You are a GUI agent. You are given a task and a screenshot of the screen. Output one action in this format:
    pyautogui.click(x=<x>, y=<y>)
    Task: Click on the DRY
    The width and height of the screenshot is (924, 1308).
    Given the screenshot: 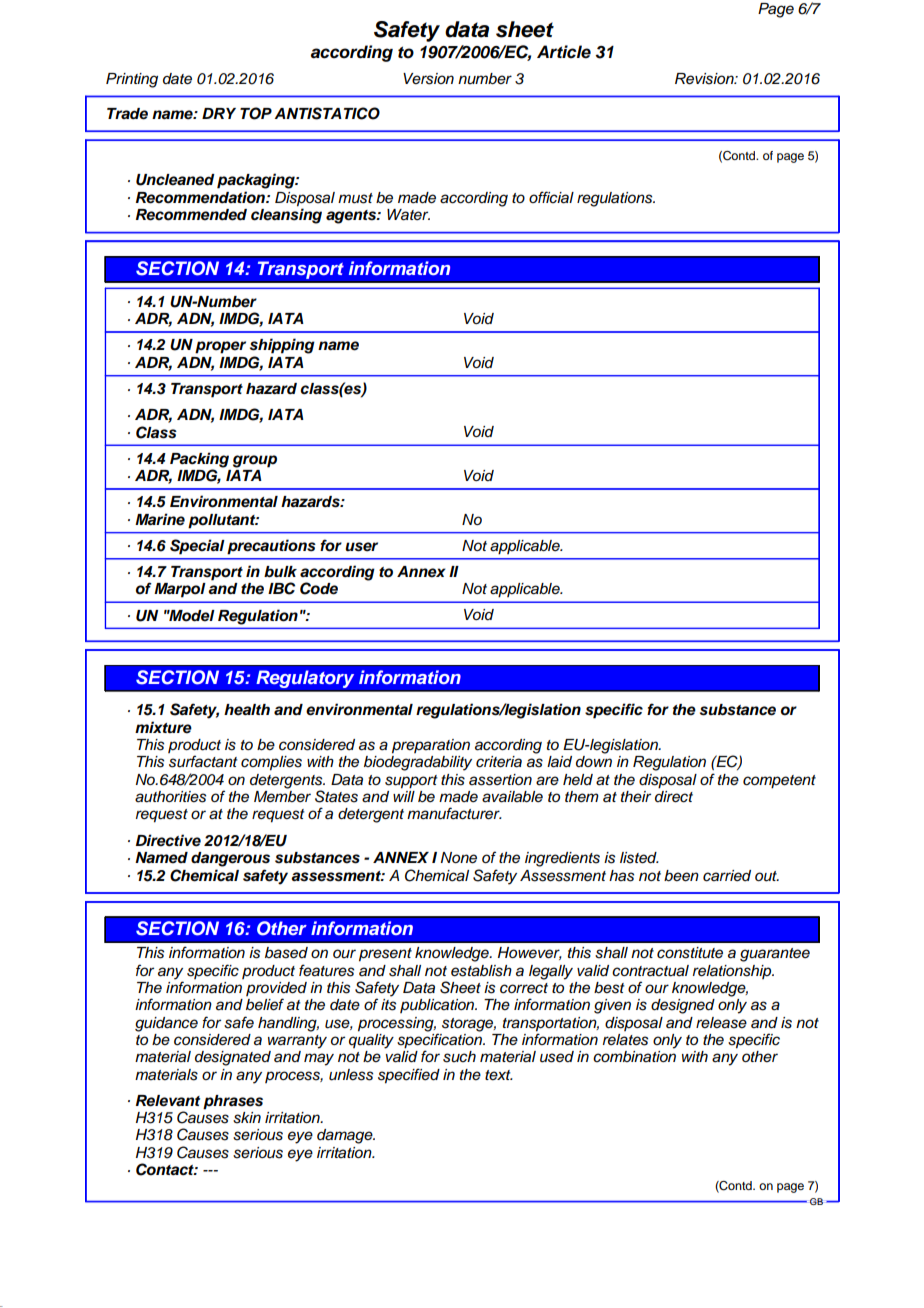 What is the action you would take?
    pyautogui.click(x=219, y=113)
